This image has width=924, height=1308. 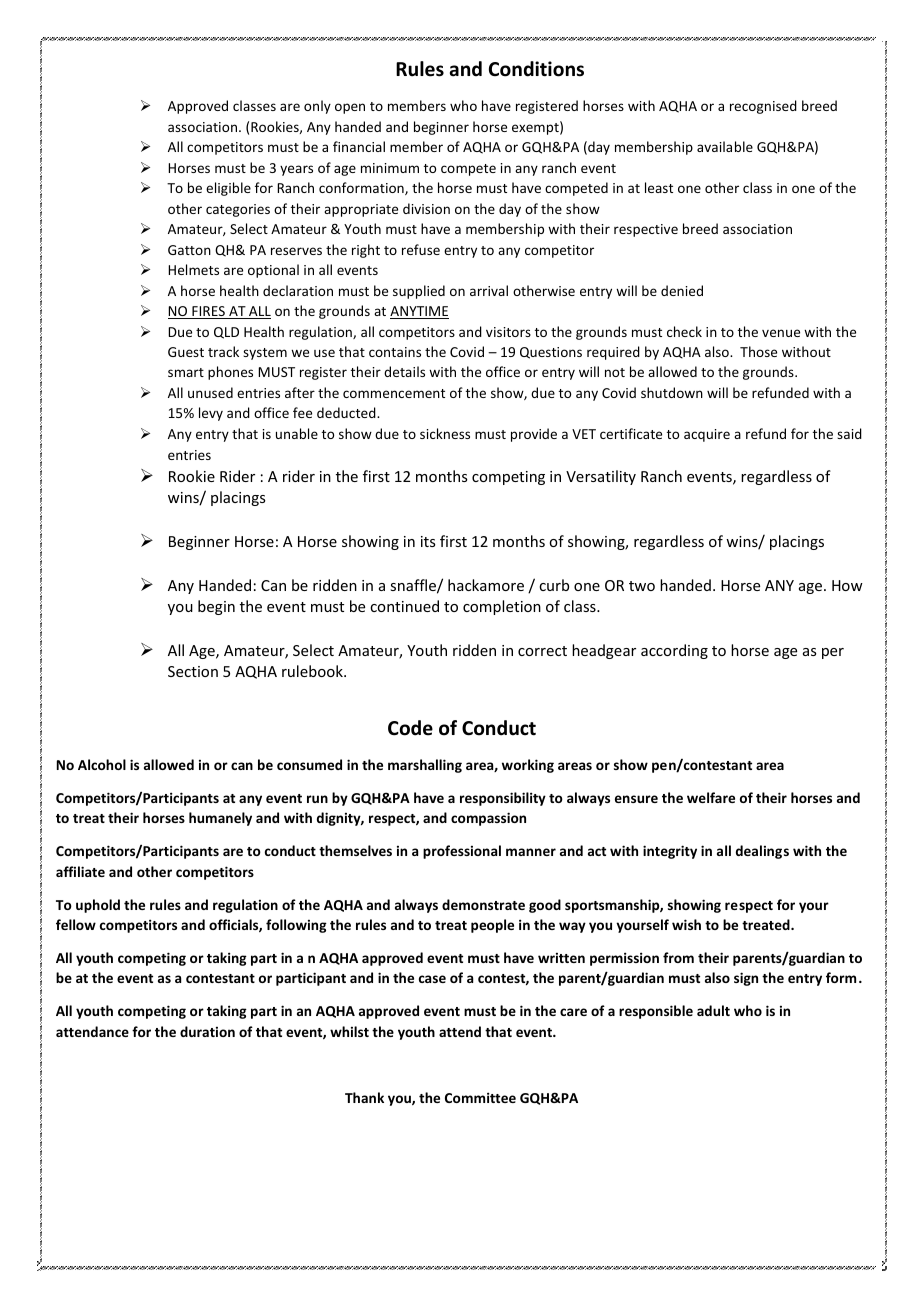 What do you see at coordinates (642, 586) in the image?
I see `two` at bounding box center [642, 586].
